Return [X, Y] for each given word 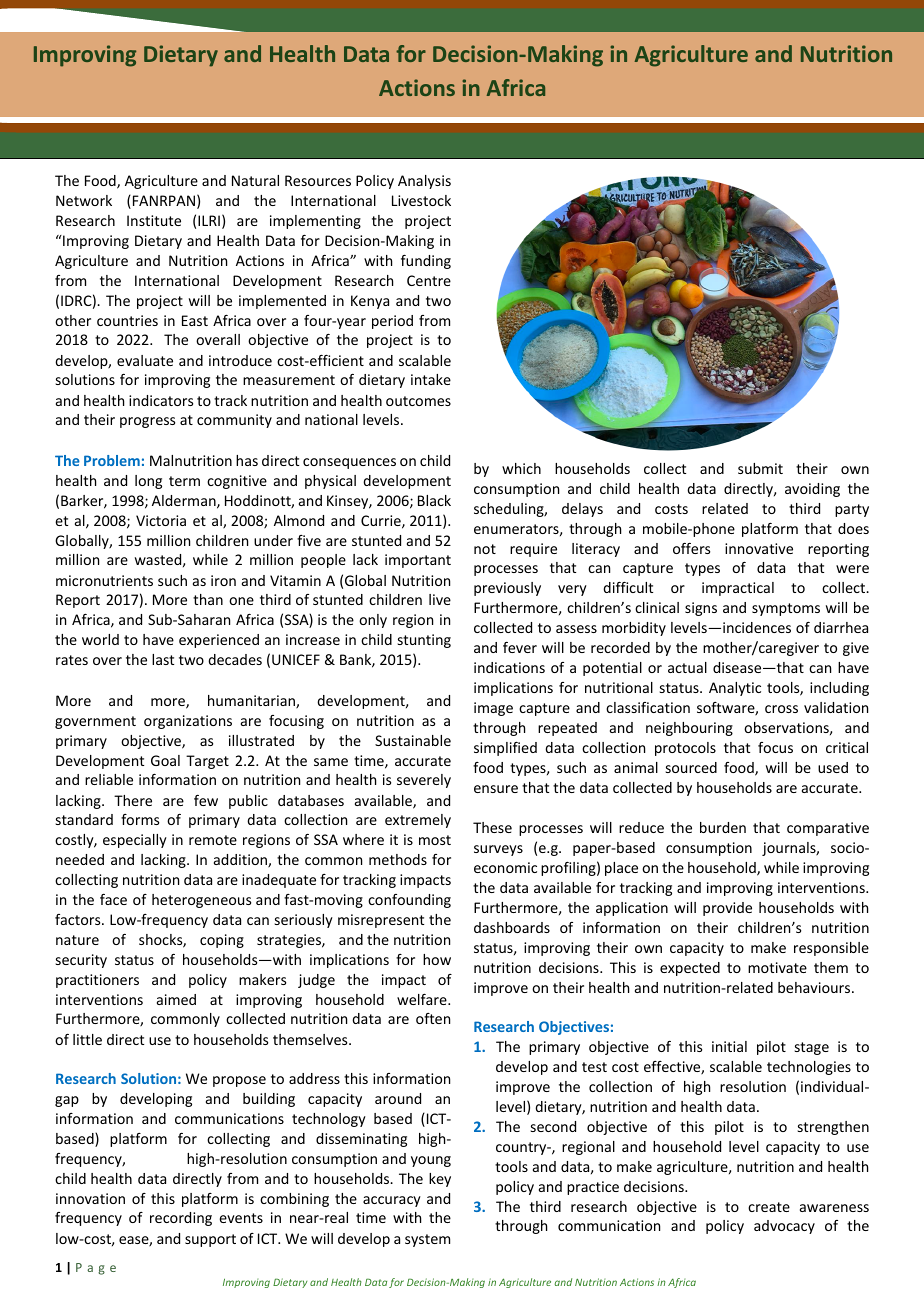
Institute [154, 220]
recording [181, 1219]
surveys [498, 850]
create [769, 1207]
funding [426, 262]
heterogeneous [201, 901]
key [440, 1180]
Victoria [161, 520]
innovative [759, 548]
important [418, 561]
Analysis [424, 182]
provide [727, 909]
